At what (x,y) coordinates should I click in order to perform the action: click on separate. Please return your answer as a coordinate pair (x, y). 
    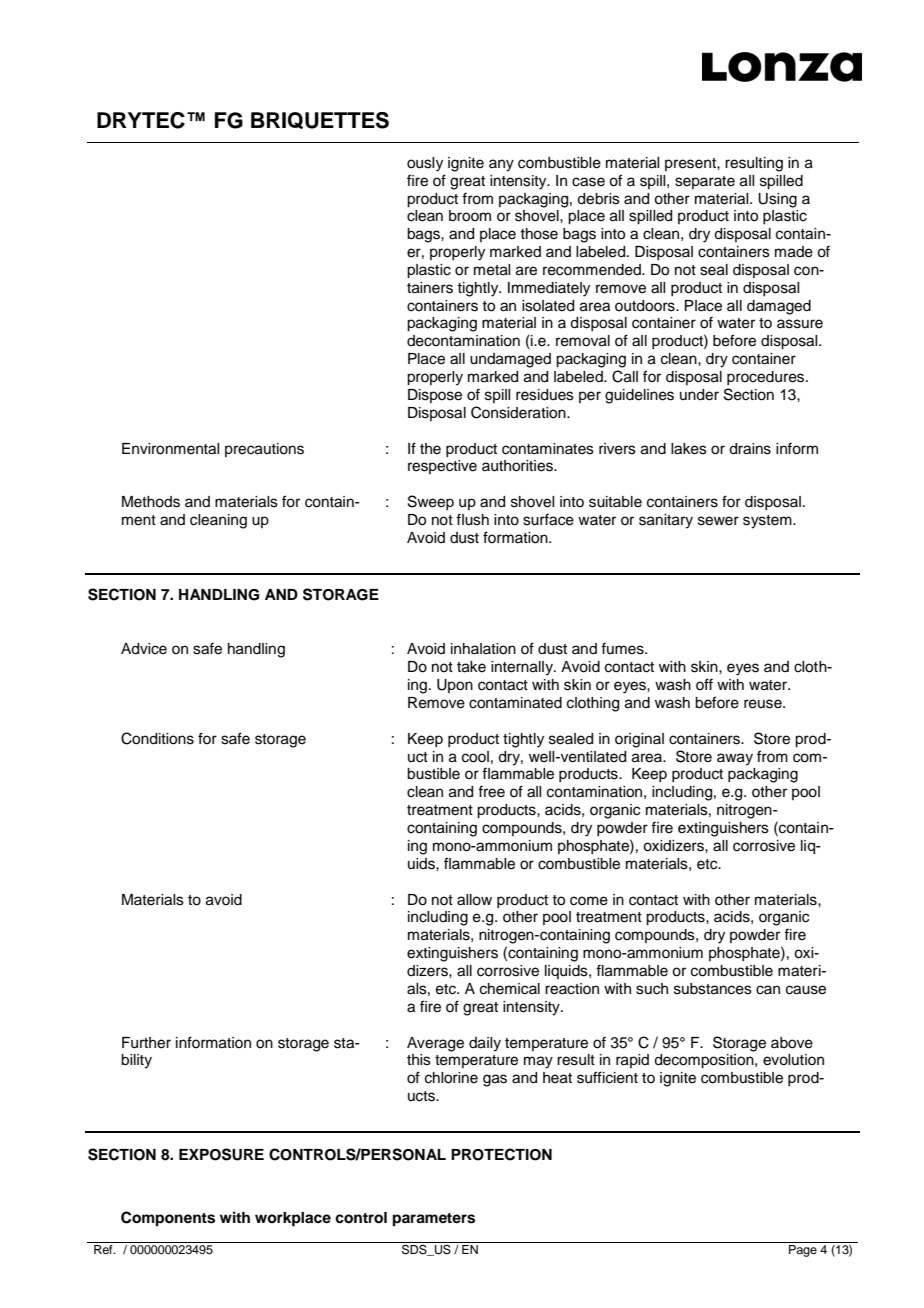
    Looking at the image, I should click on (705, 182).
